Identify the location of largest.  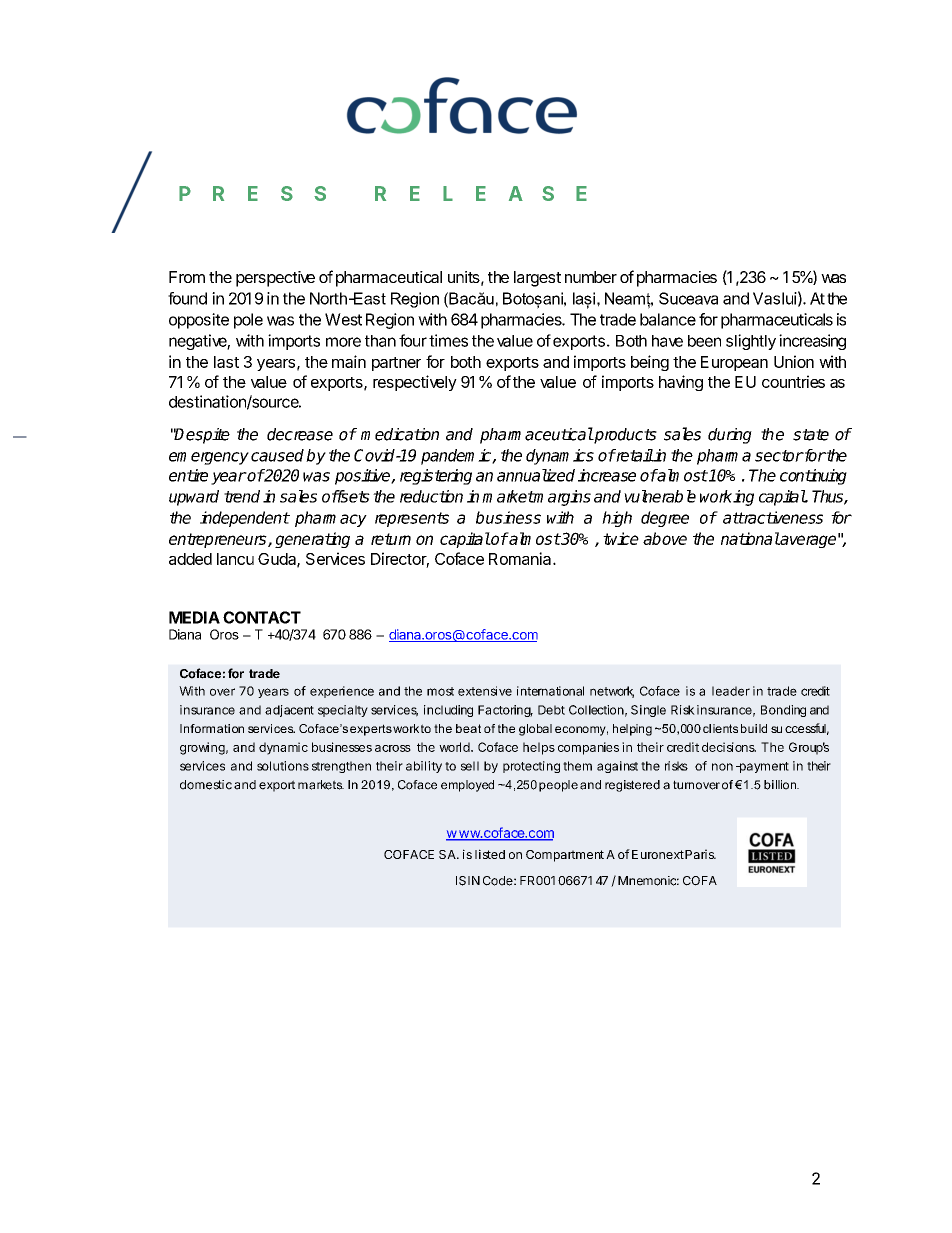
(537, 279).
